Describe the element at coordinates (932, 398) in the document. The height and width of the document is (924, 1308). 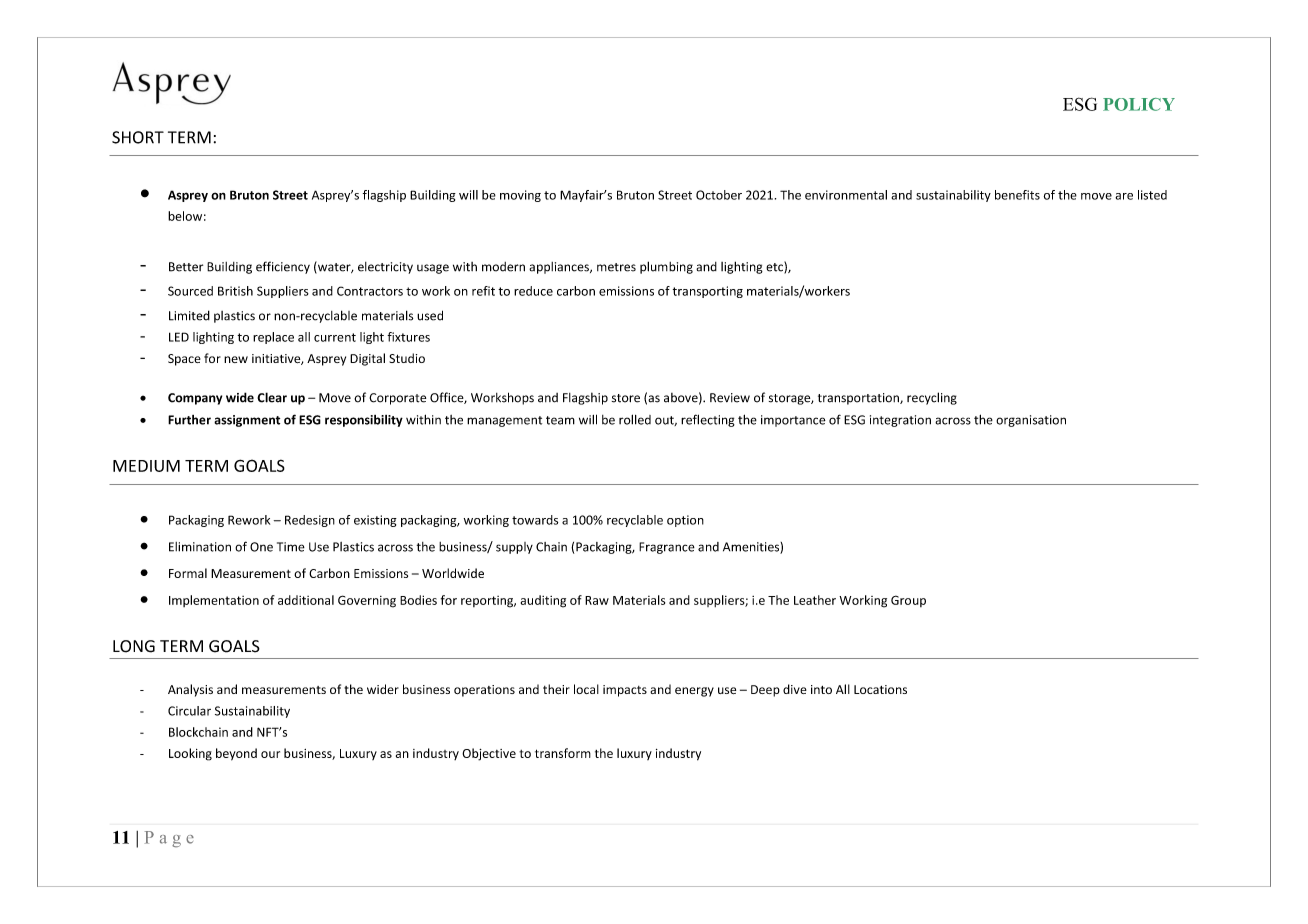
I see `recycling` at that location.
